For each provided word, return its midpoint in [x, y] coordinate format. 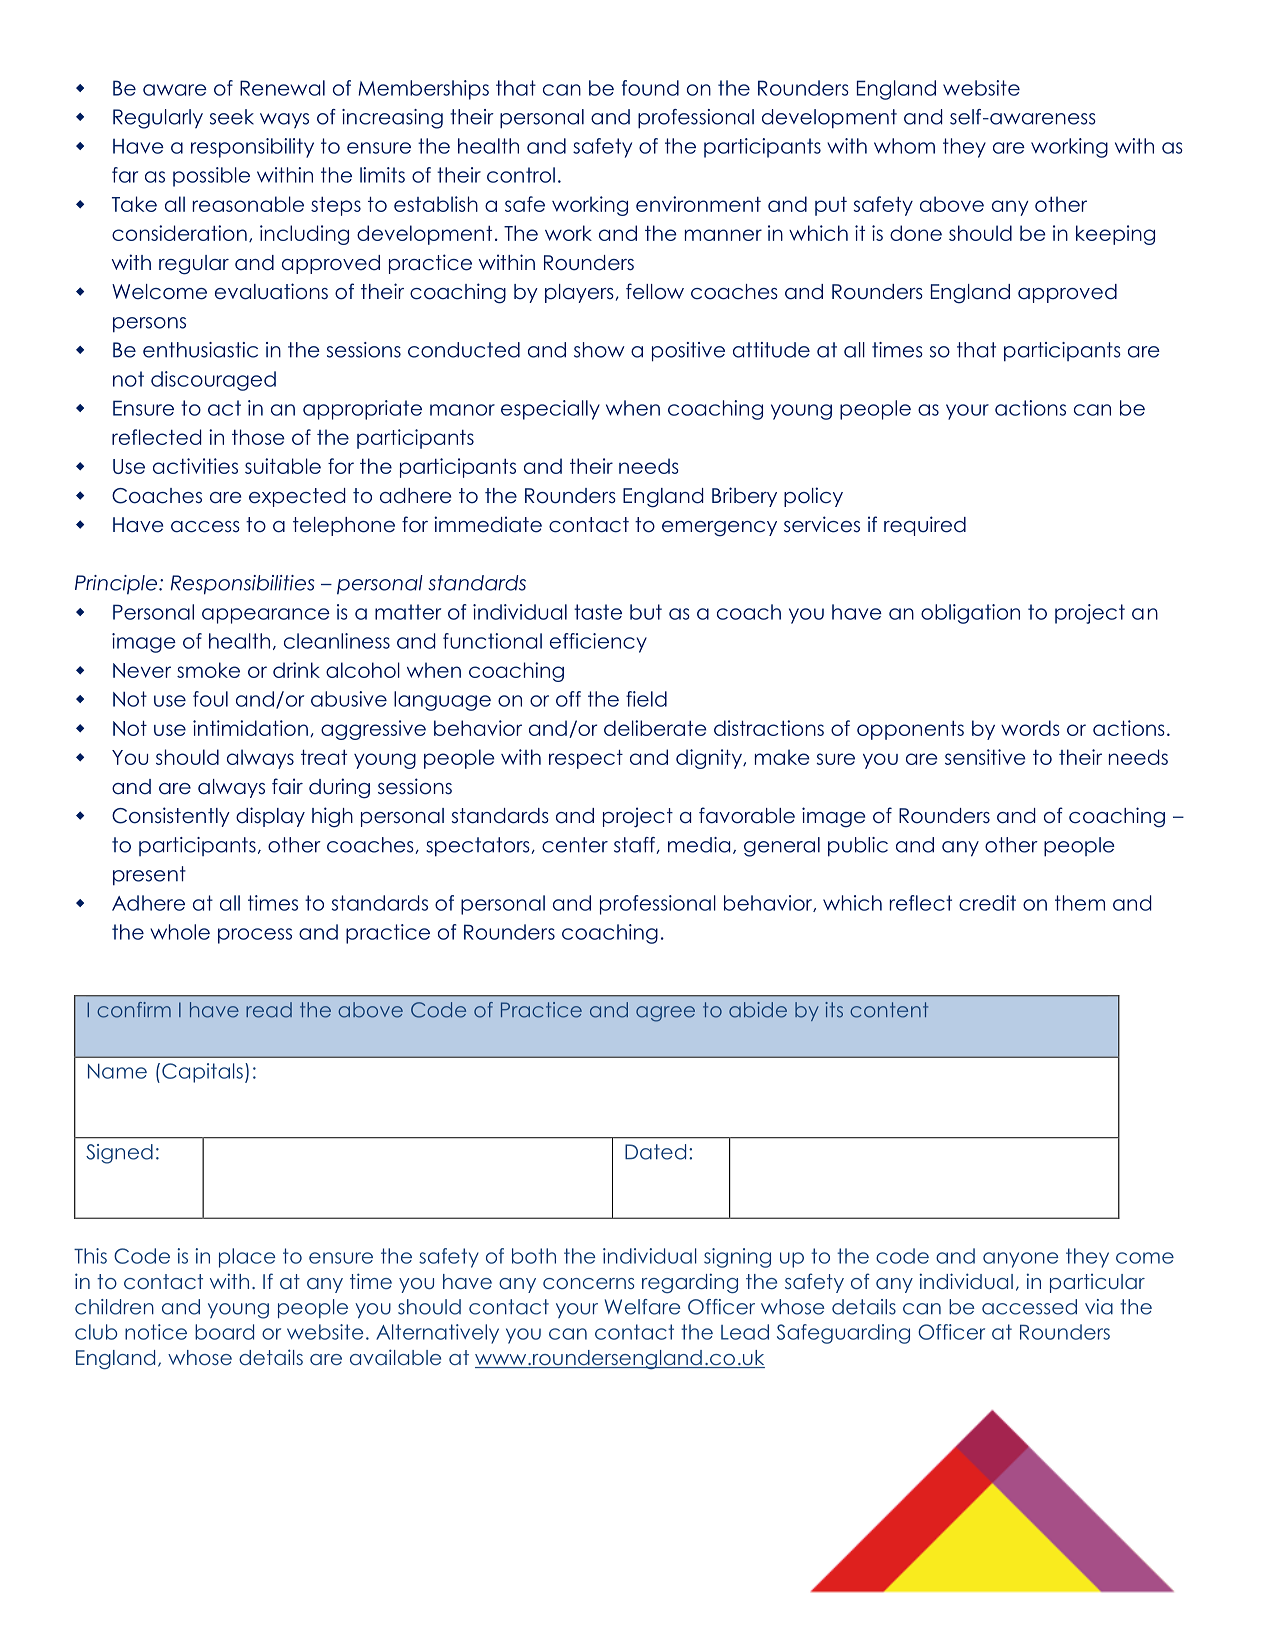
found [650, 88]
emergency [719, 529]
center [575, 845]
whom [904, 146]
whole [180, 932]
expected [297, 497]
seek [232, 117]
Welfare [642, 1307]
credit [987, 903]
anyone [1020, 1260]
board [224, 1332]
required [925, 526]
